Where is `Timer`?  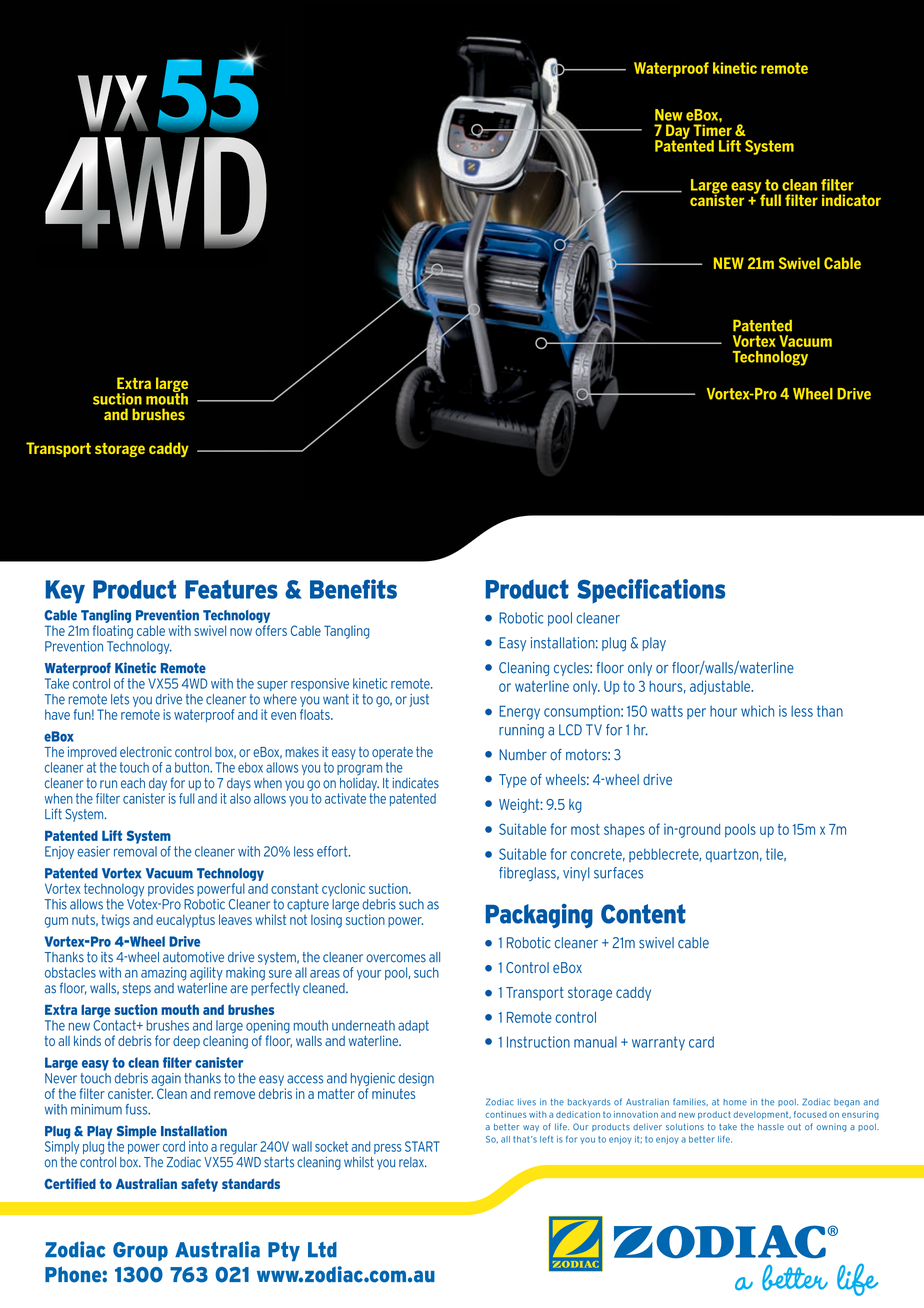
Timer is located at coordinates (712, 130).
